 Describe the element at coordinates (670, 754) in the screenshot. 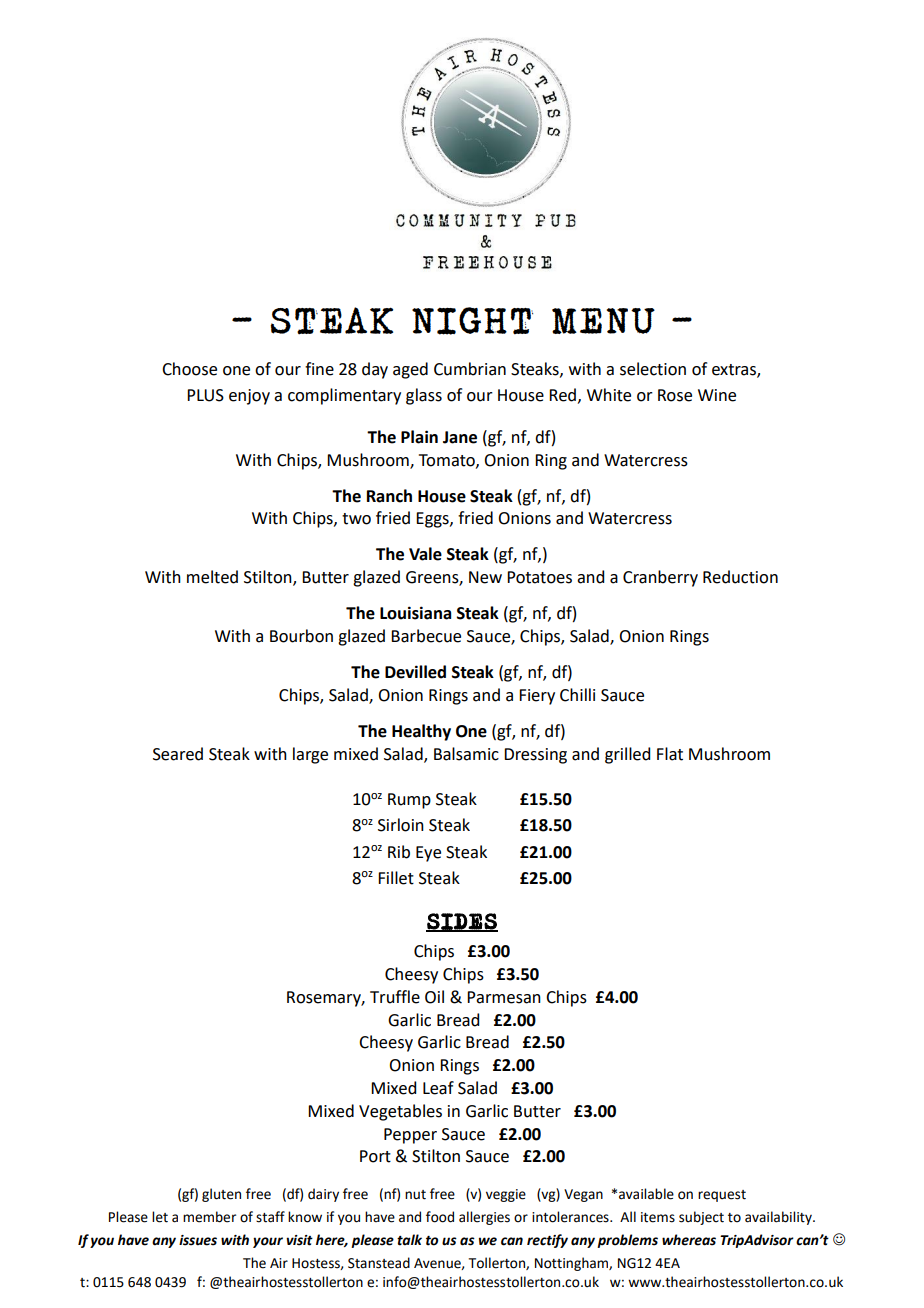

I see `Flat` at that location.
